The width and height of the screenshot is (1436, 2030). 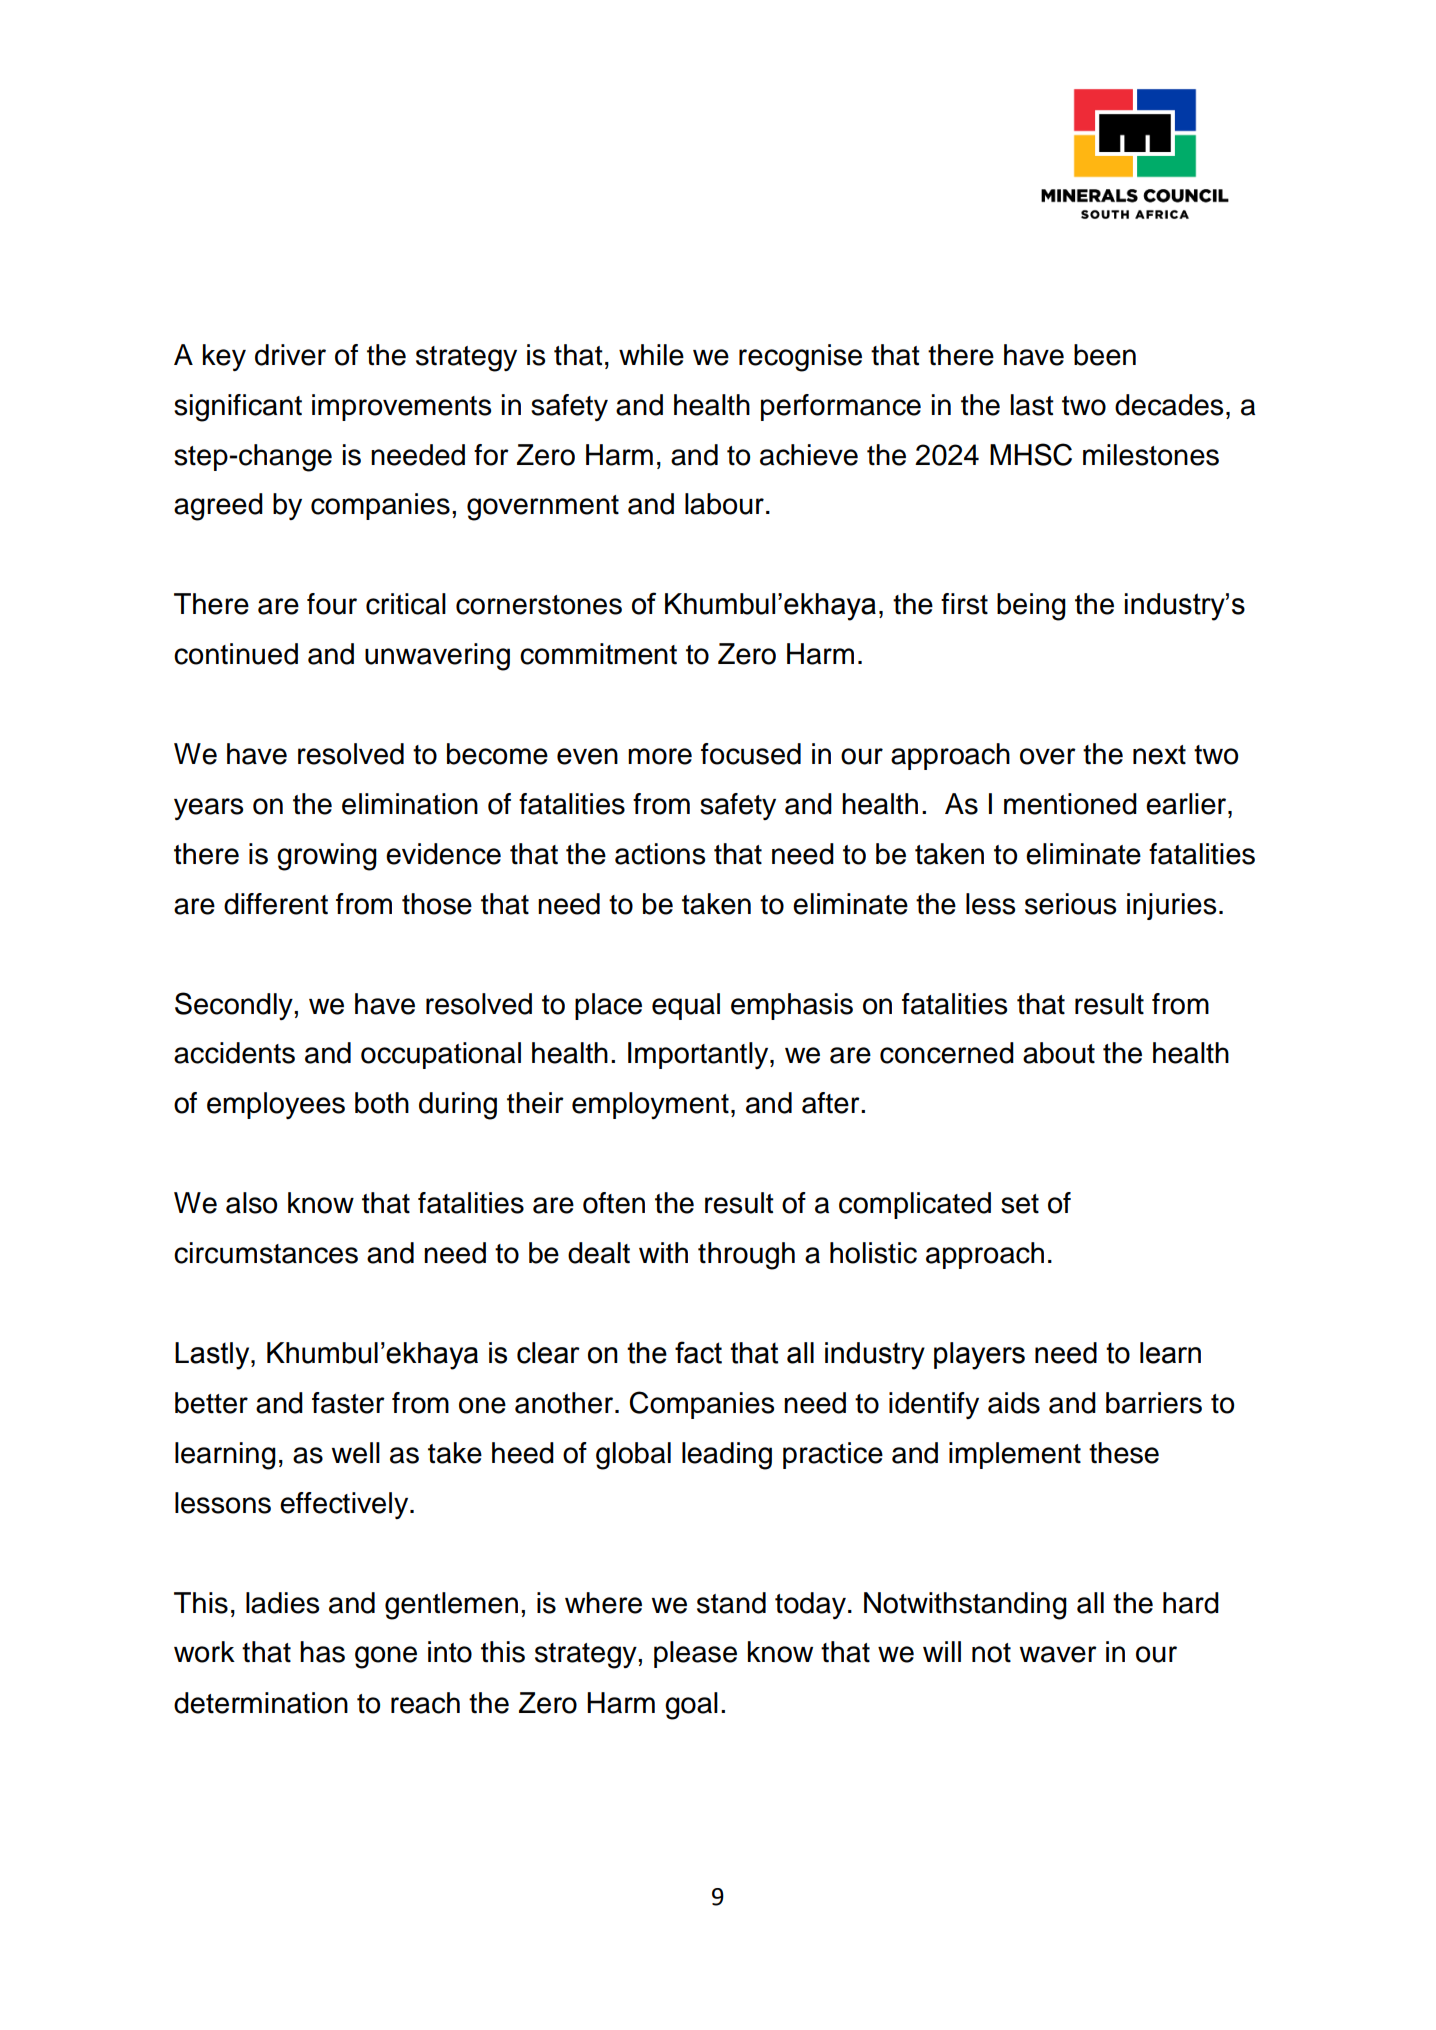 I want to click on driver, so click(x=290, y=355).
